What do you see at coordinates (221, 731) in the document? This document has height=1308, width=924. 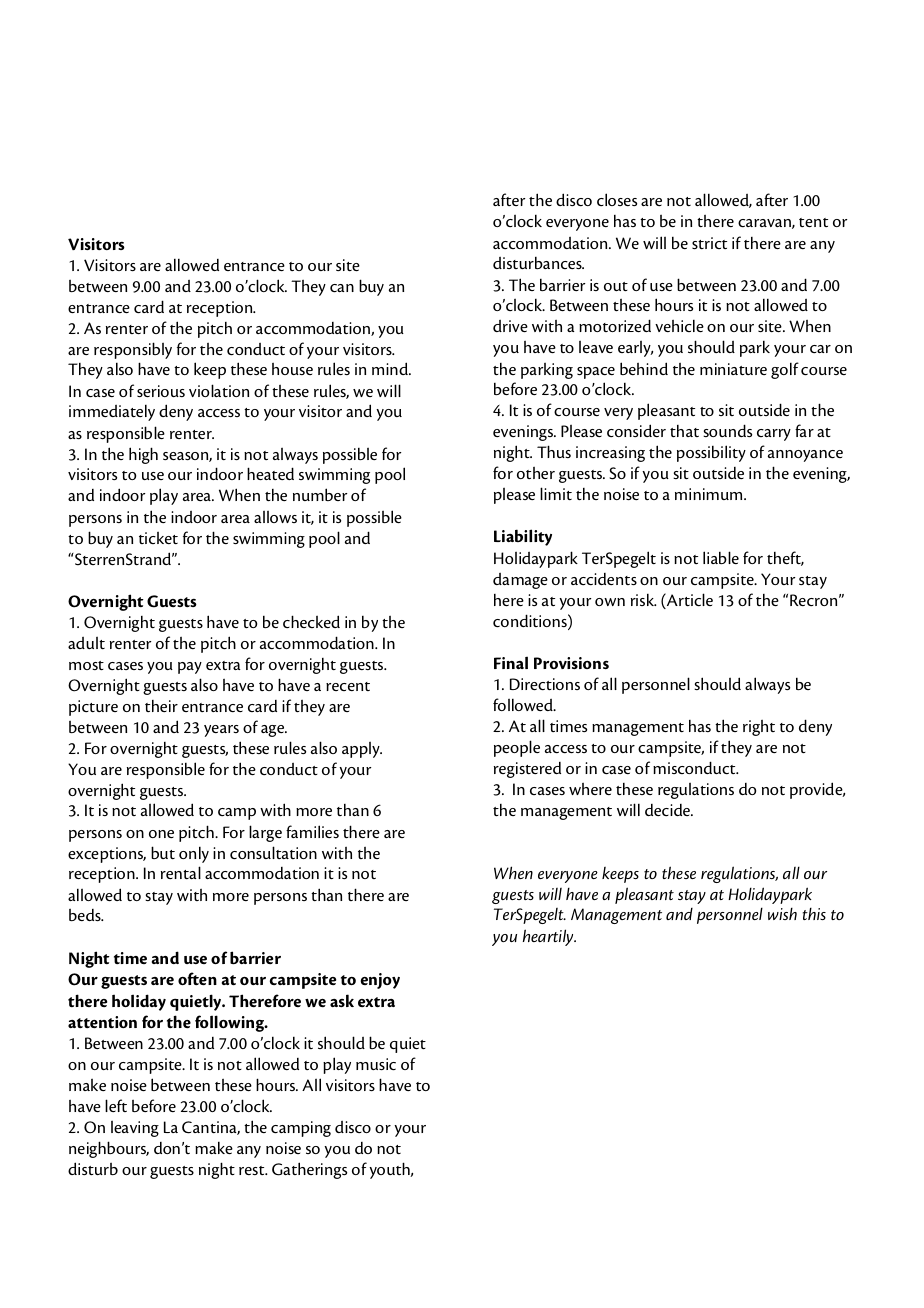 I see `years` at bounding box center [221, 731].
